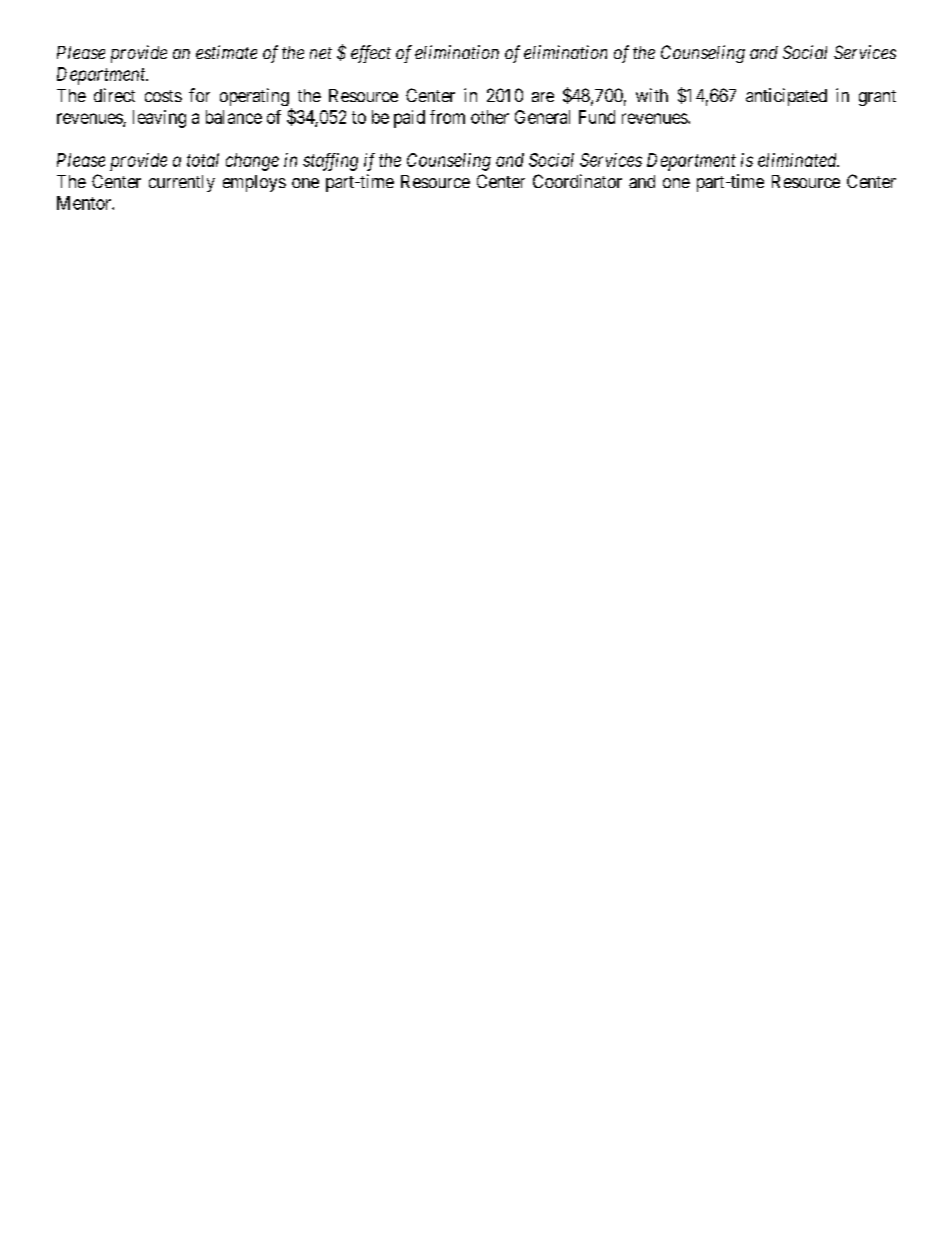 Image resolution: width=952 pixels, height=1233 pixels. Describe the element at coordinates (371, 54) in the page. I see `effect` at that location.
